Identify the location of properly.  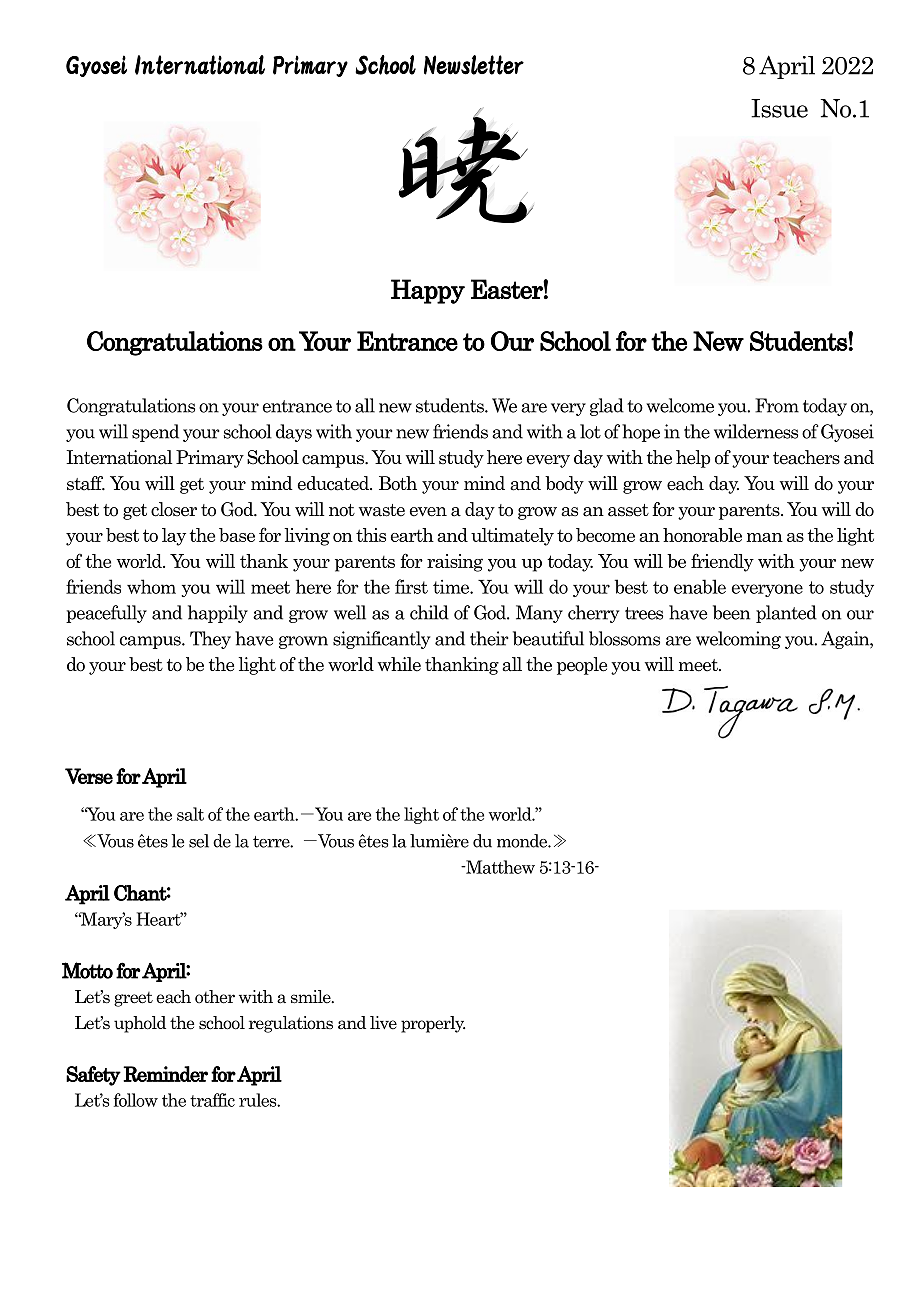
(433, 1024).
